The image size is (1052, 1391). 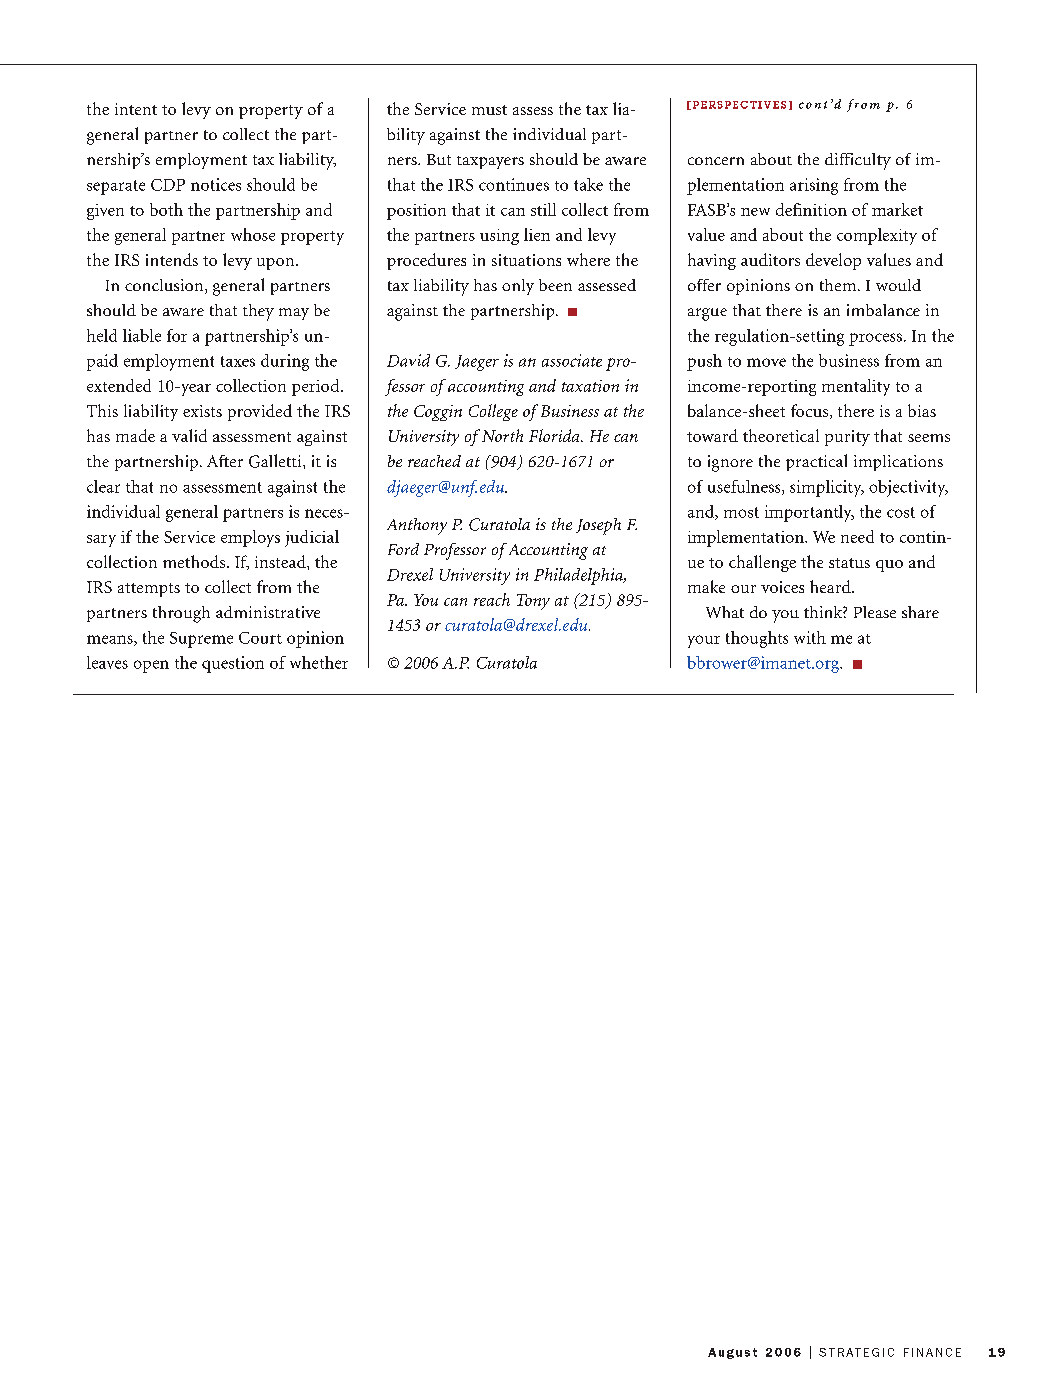 I want to click on difficulty, so click(x=858, y=161).
